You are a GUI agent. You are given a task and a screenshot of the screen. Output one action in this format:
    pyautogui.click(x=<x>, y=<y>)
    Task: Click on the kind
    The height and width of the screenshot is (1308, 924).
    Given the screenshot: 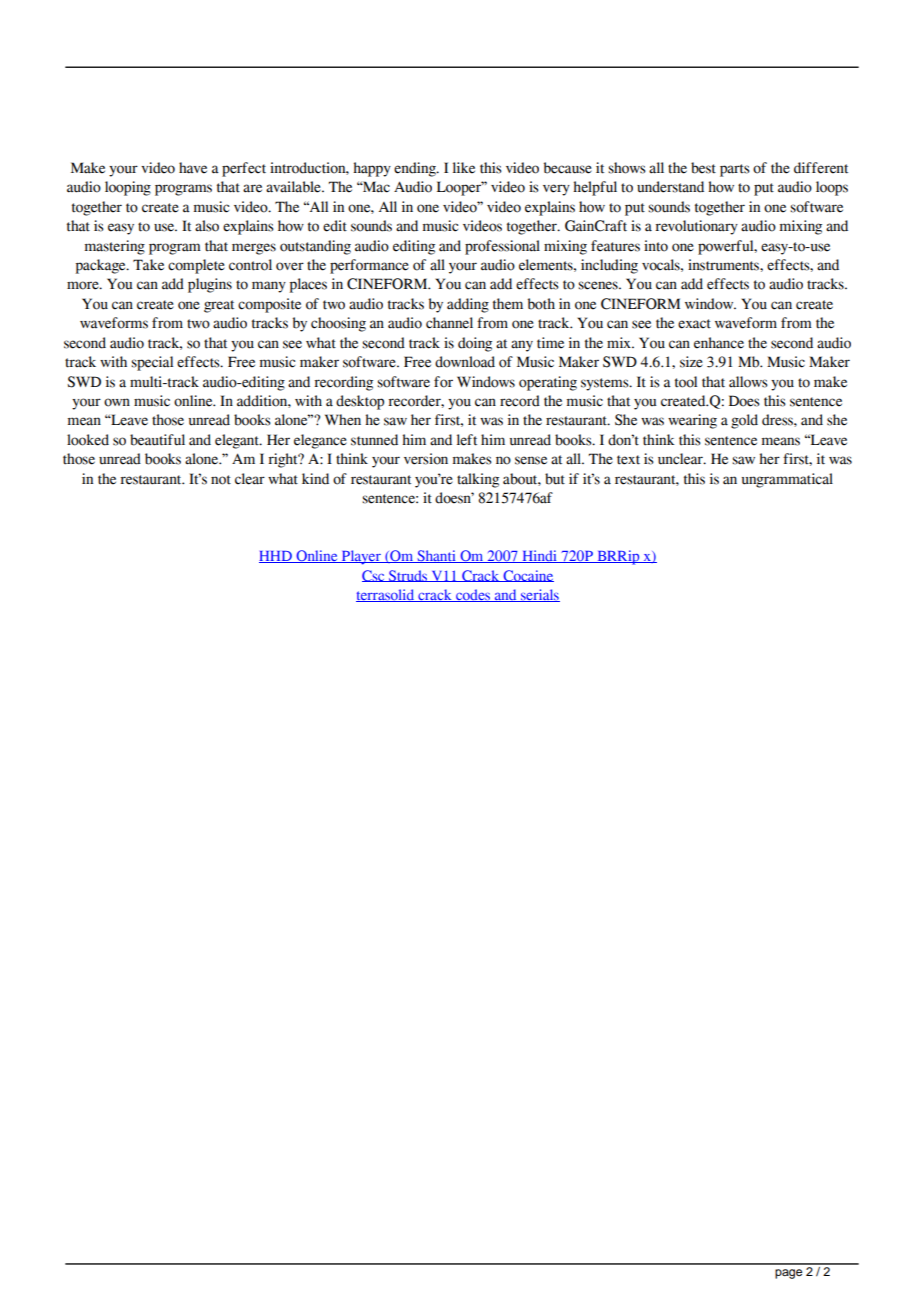 What is the action you would take?
    pyautogui.click(x=315, y=479)
